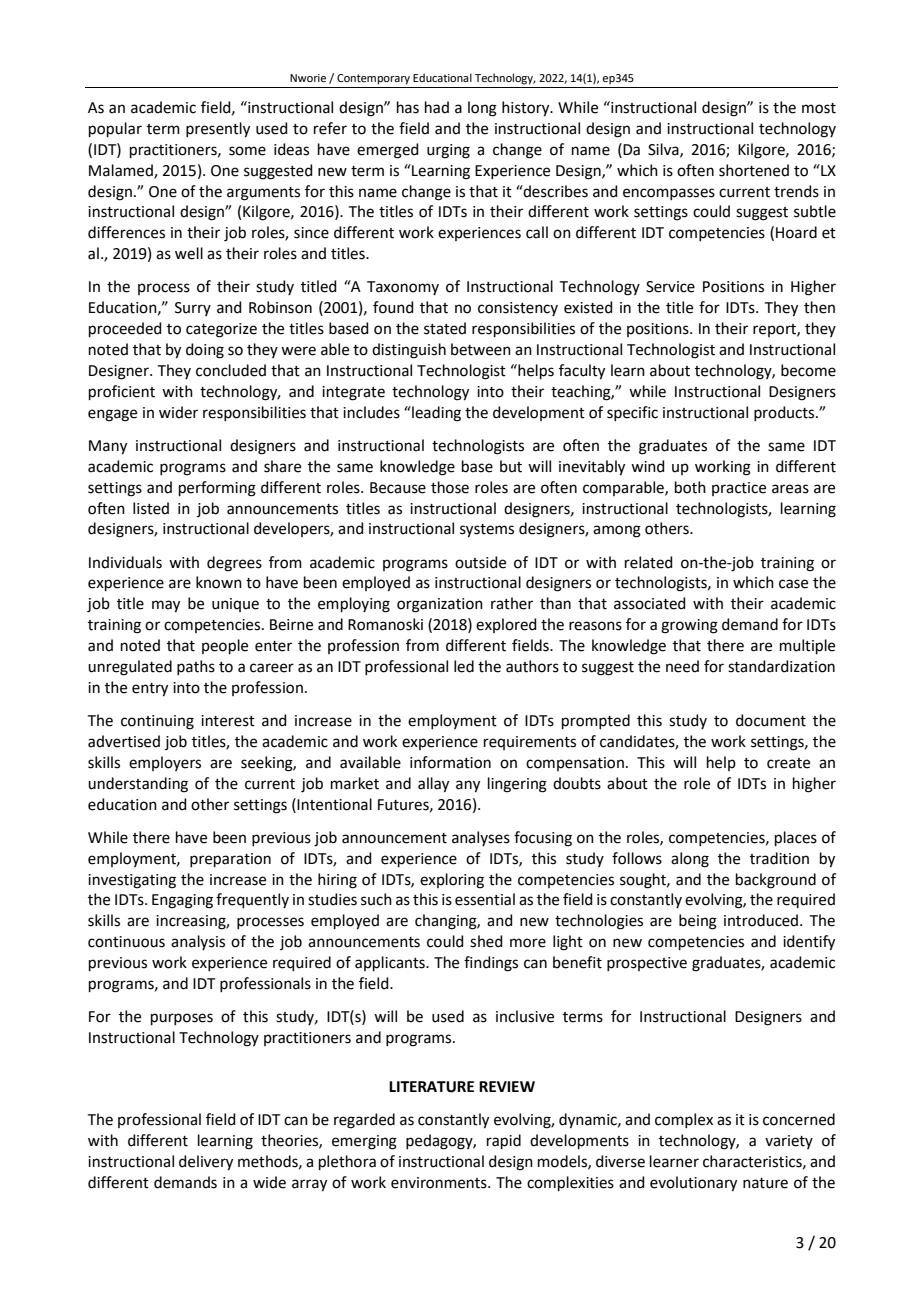  I want to click on those, so click(450, 487).
